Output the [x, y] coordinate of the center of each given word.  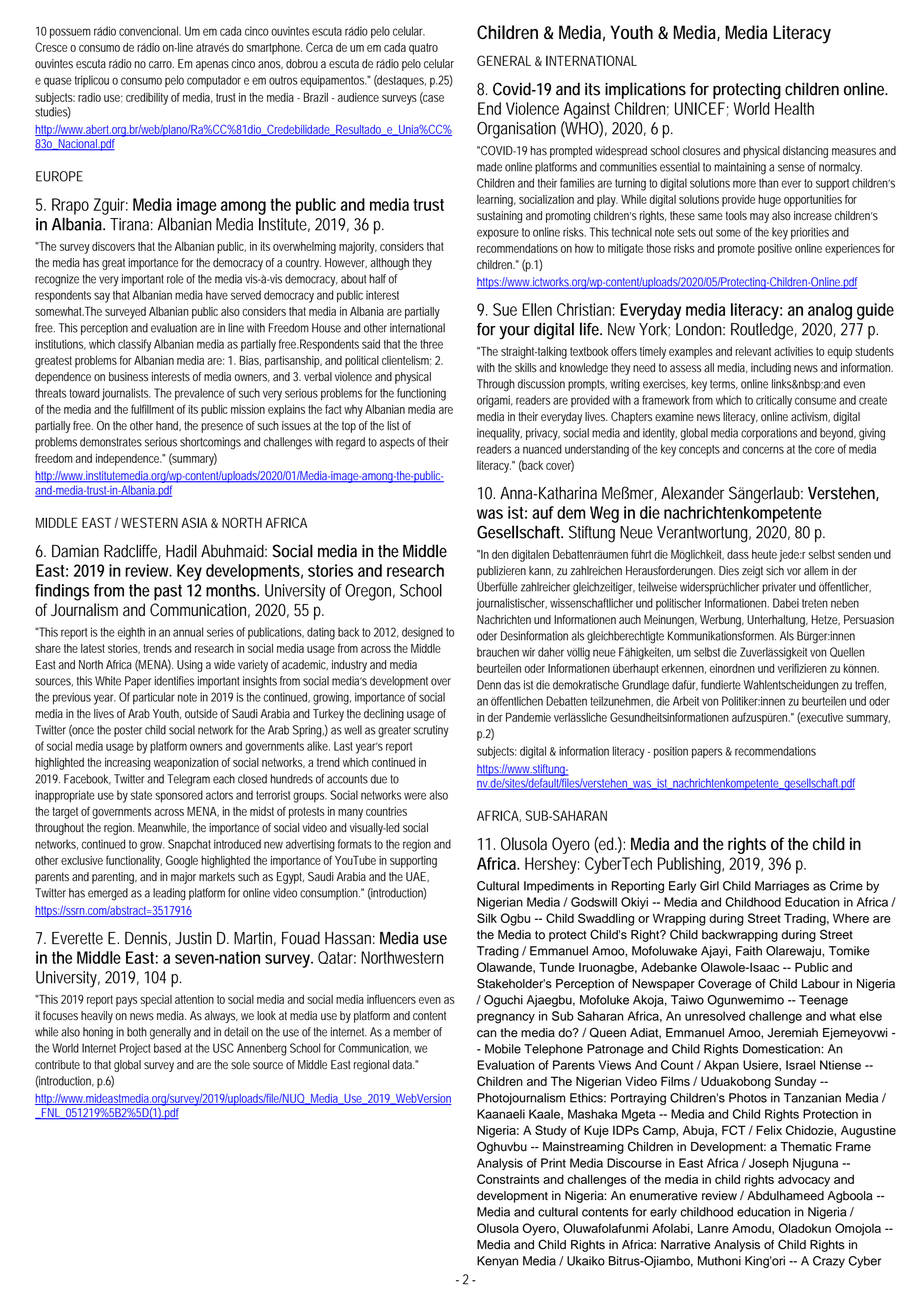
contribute [57, 1065]
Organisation [516, 130]
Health [794, 108]
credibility [147, 99]
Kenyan [497, 1262]
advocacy [804, 1180]
